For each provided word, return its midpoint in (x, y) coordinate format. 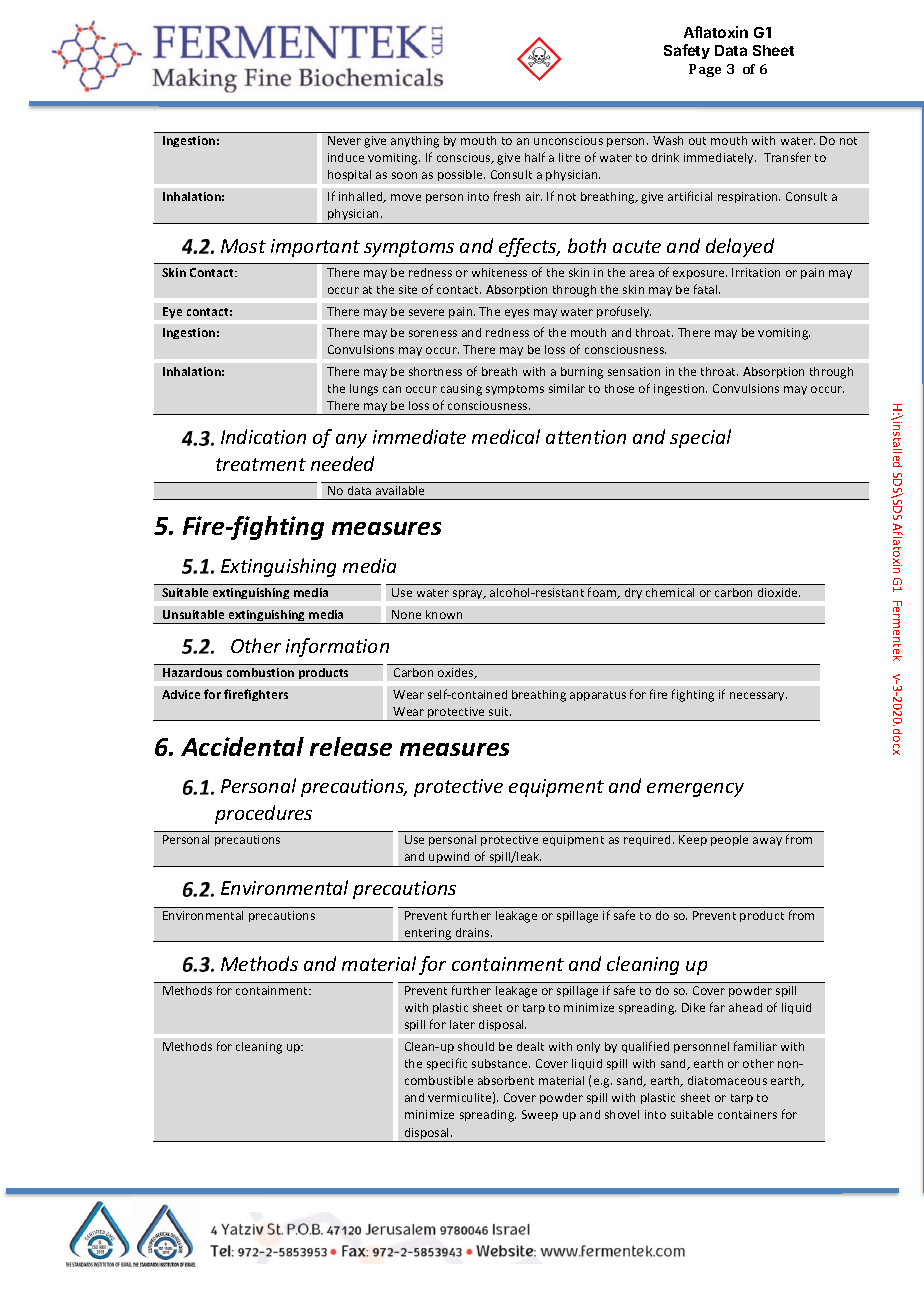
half (535, 157)
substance (501, 1063)
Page (705, 70)
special (700, 438)
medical (506, 436)
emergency (695, 790)
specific (447, 1064)
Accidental (242, 746)
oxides (457, 673)
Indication (263, 436)
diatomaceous (727, 1080)
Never (344, 140)
